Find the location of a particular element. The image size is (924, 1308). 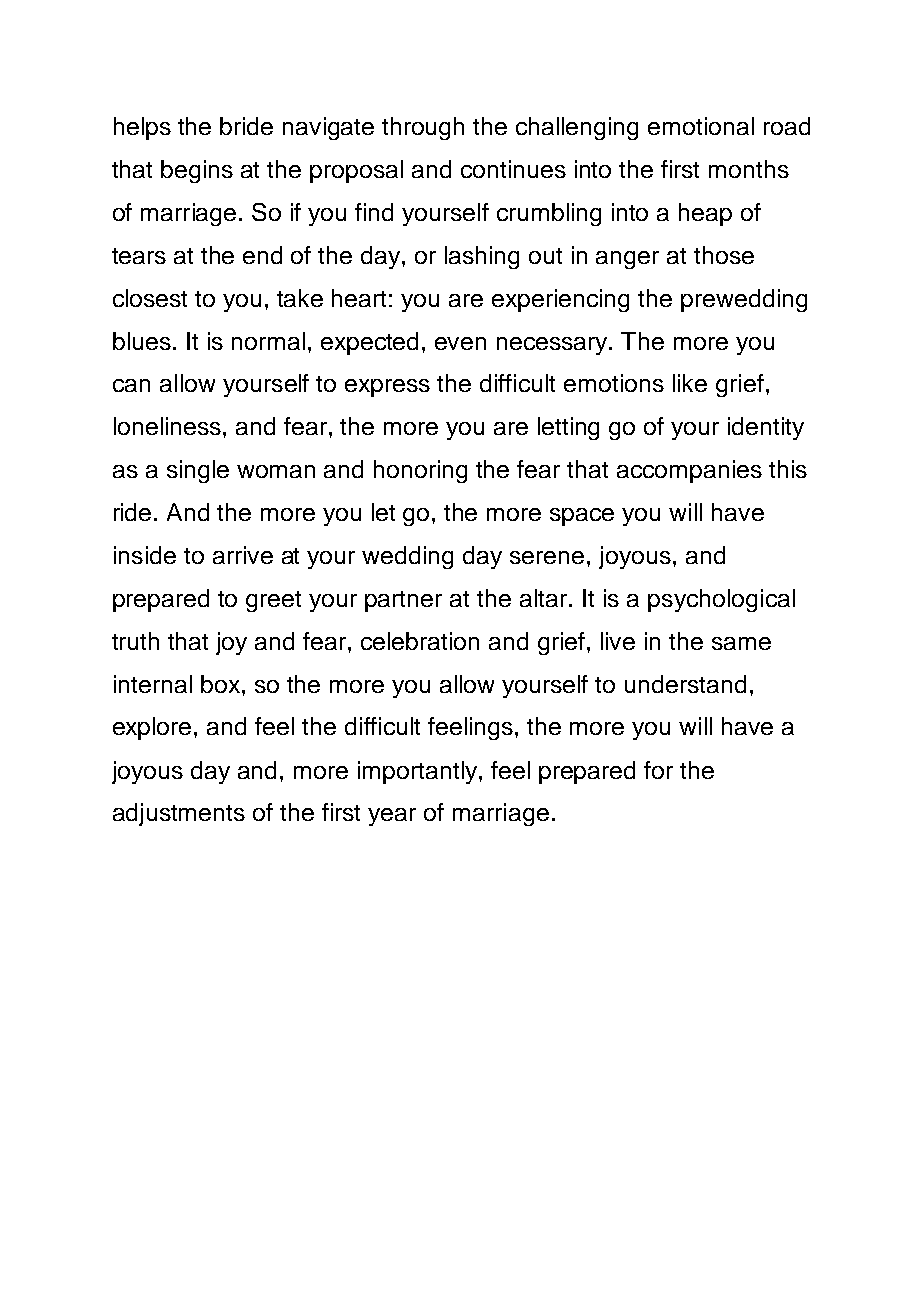

begins is located at coordinates (197, 171).
